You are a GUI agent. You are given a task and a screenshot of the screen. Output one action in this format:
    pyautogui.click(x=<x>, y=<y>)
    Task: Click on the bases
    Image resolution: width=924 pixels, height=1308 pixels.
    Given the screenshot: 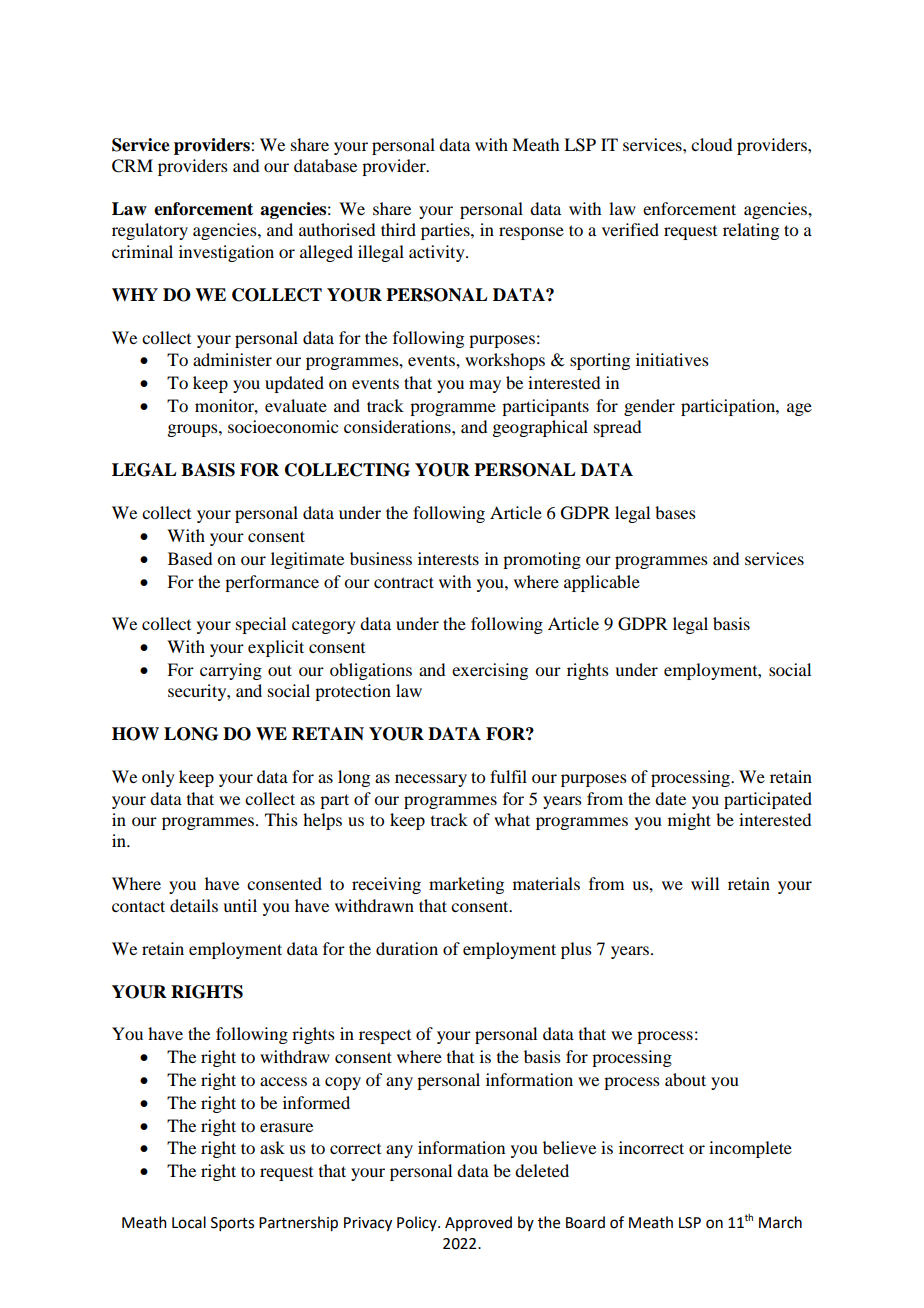 What is the action you would take?
    pyautogui.click(x=675, y=512)
